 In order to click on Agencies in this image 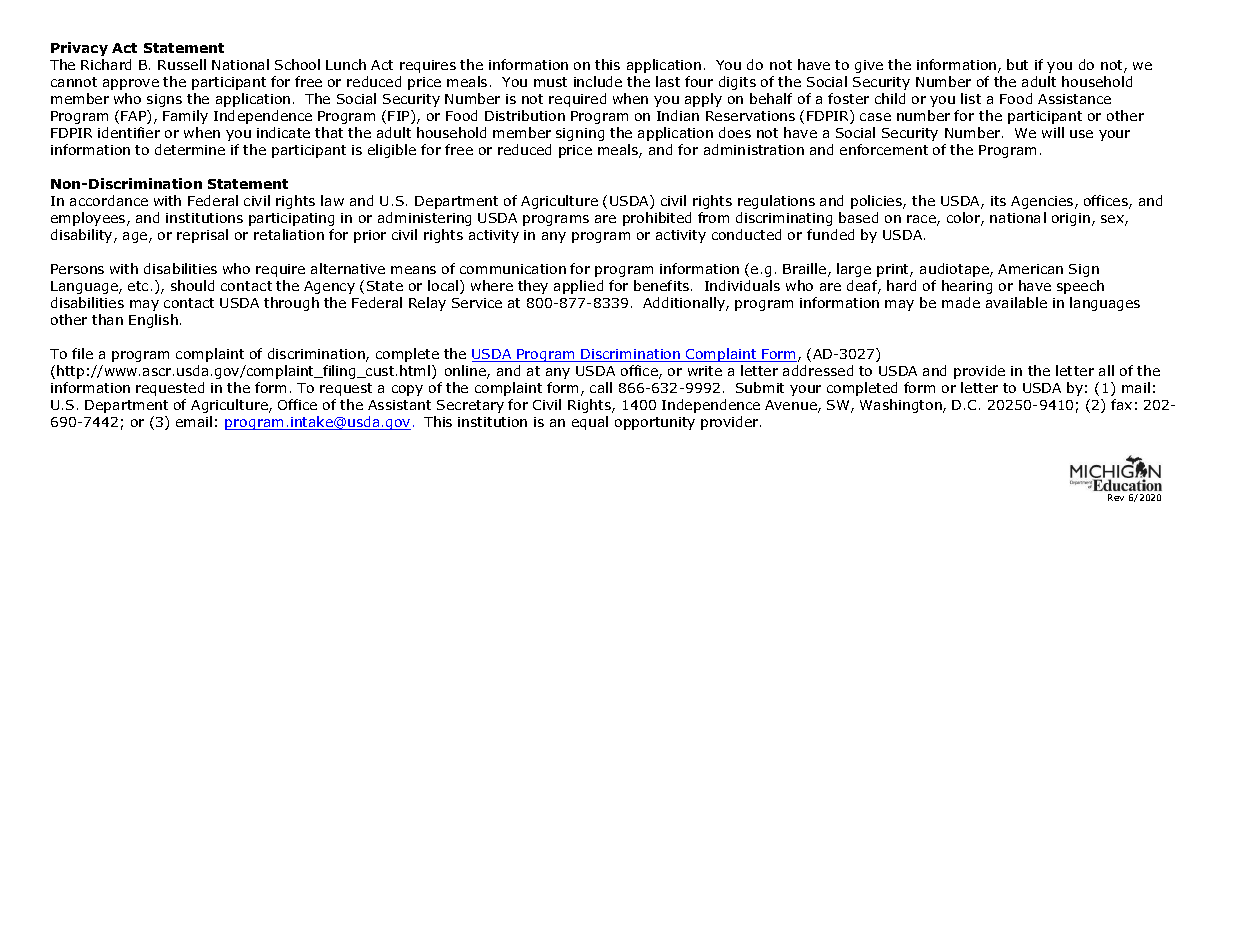, I will do `click(1043, 202)`.
